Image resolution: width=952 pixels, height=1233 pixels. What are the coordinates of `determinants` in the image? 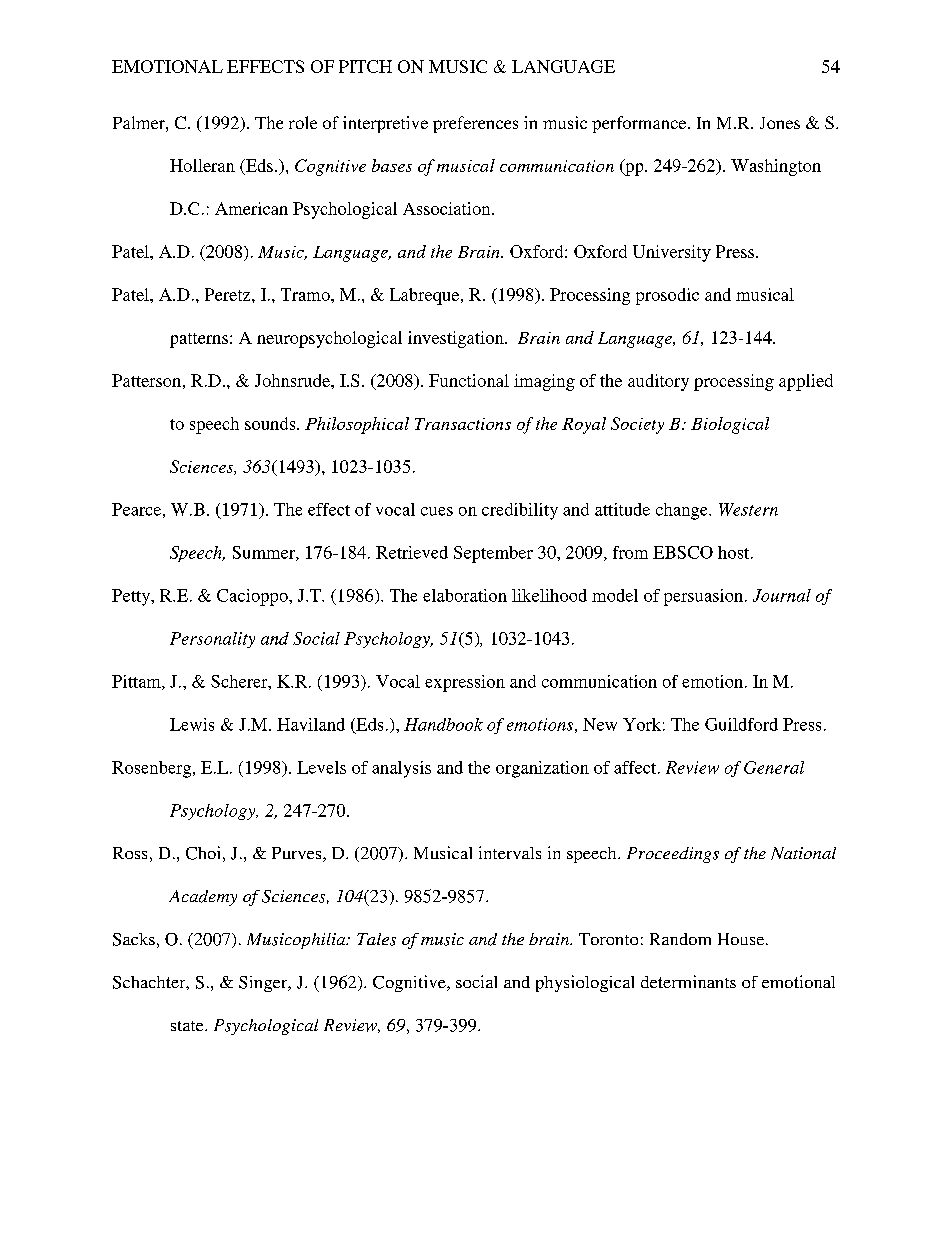 It's located at (688, 981).
